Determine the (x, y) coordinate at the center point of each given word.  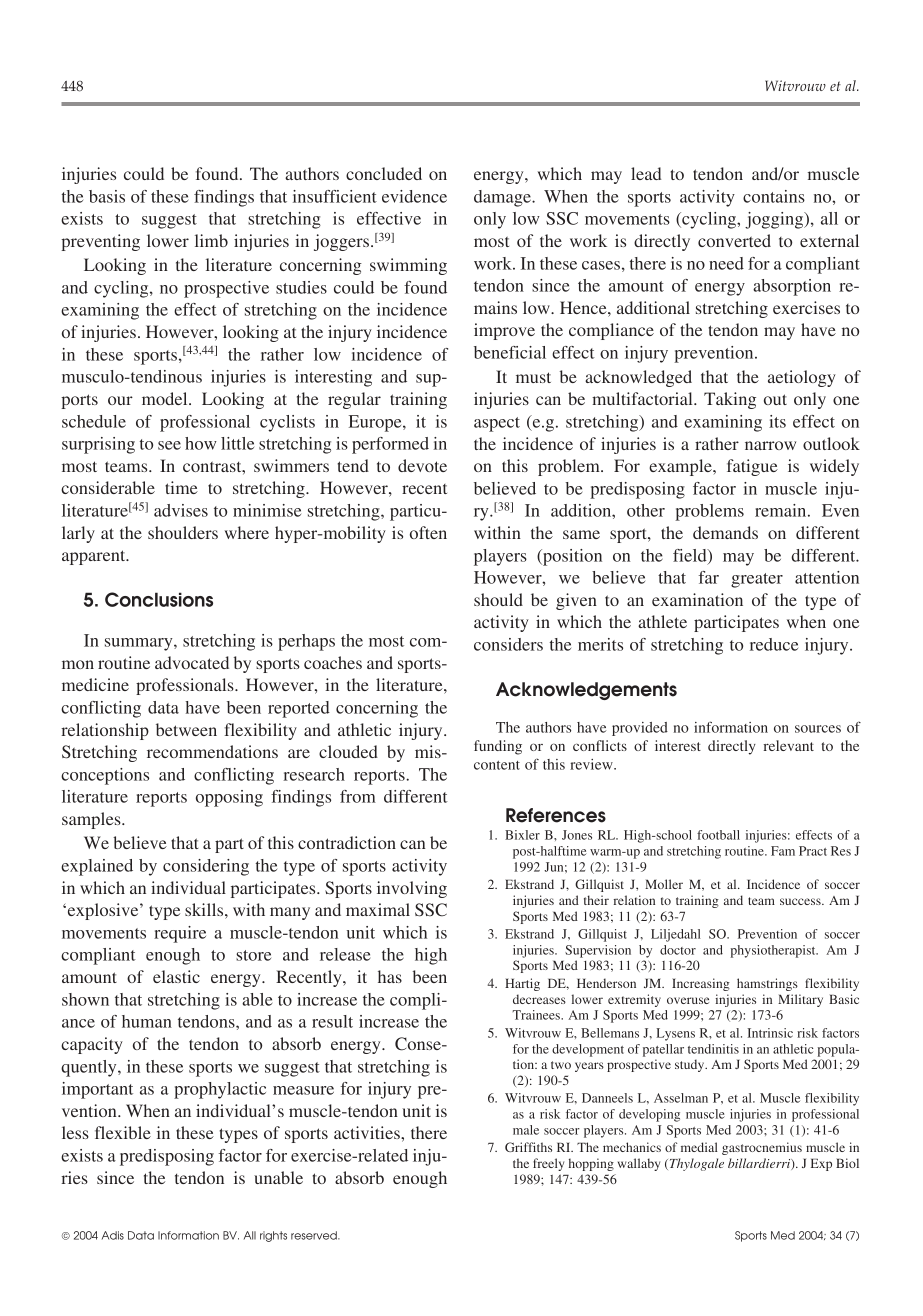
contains (774, 196)
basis (107, 196)
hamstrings (767, 984)
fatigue (752, 467)
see (169, 445)
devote (422, 465)
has (390, 976)
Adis (113, 1235)
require (180, 934)
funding (498, 747)
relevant (789, 745)
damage (503, 198)
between (186, 729)
